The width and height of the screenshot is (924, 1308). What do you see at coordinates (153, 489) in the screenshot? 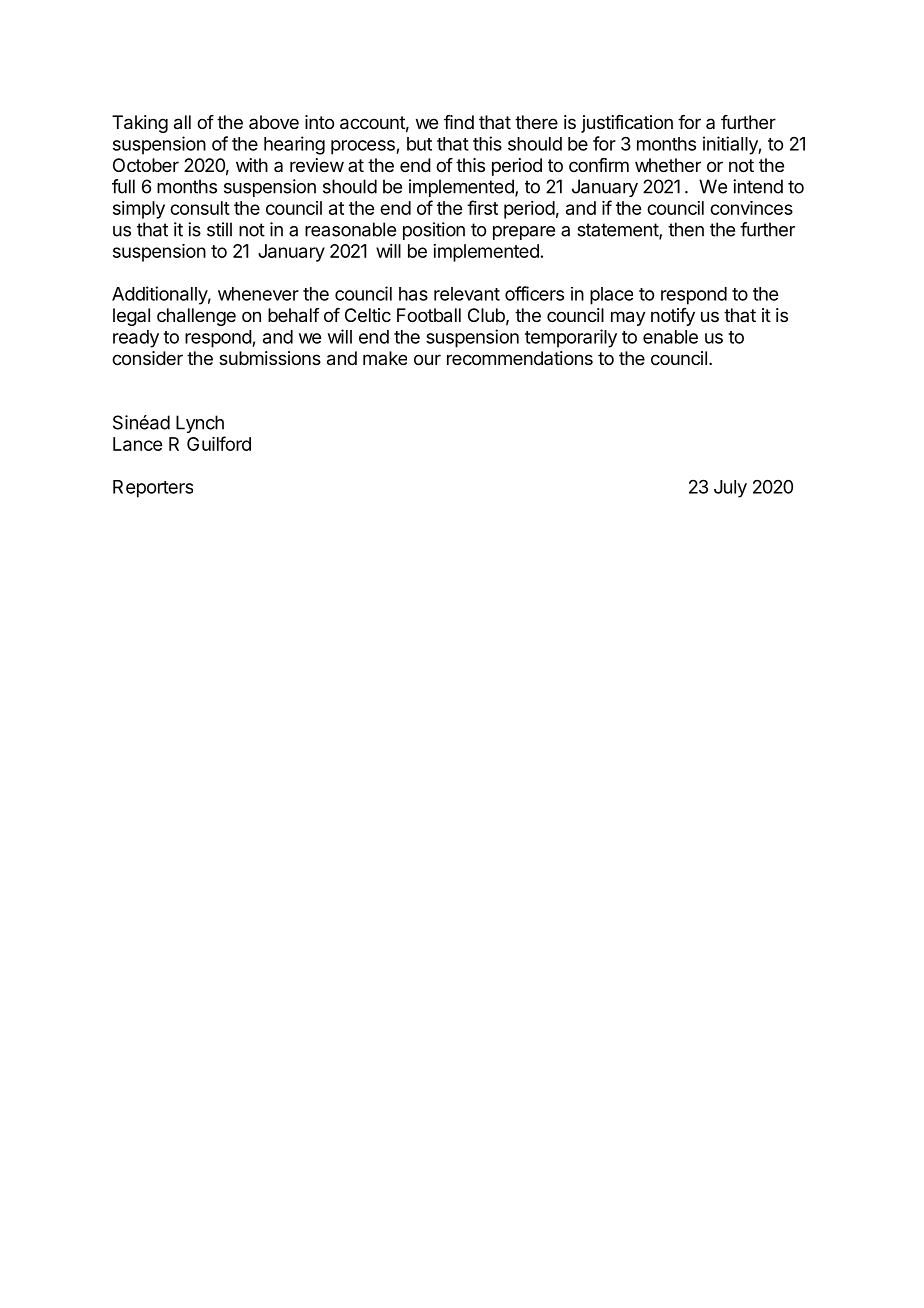
I see `Reporters` at bounding box center [153, 489].
